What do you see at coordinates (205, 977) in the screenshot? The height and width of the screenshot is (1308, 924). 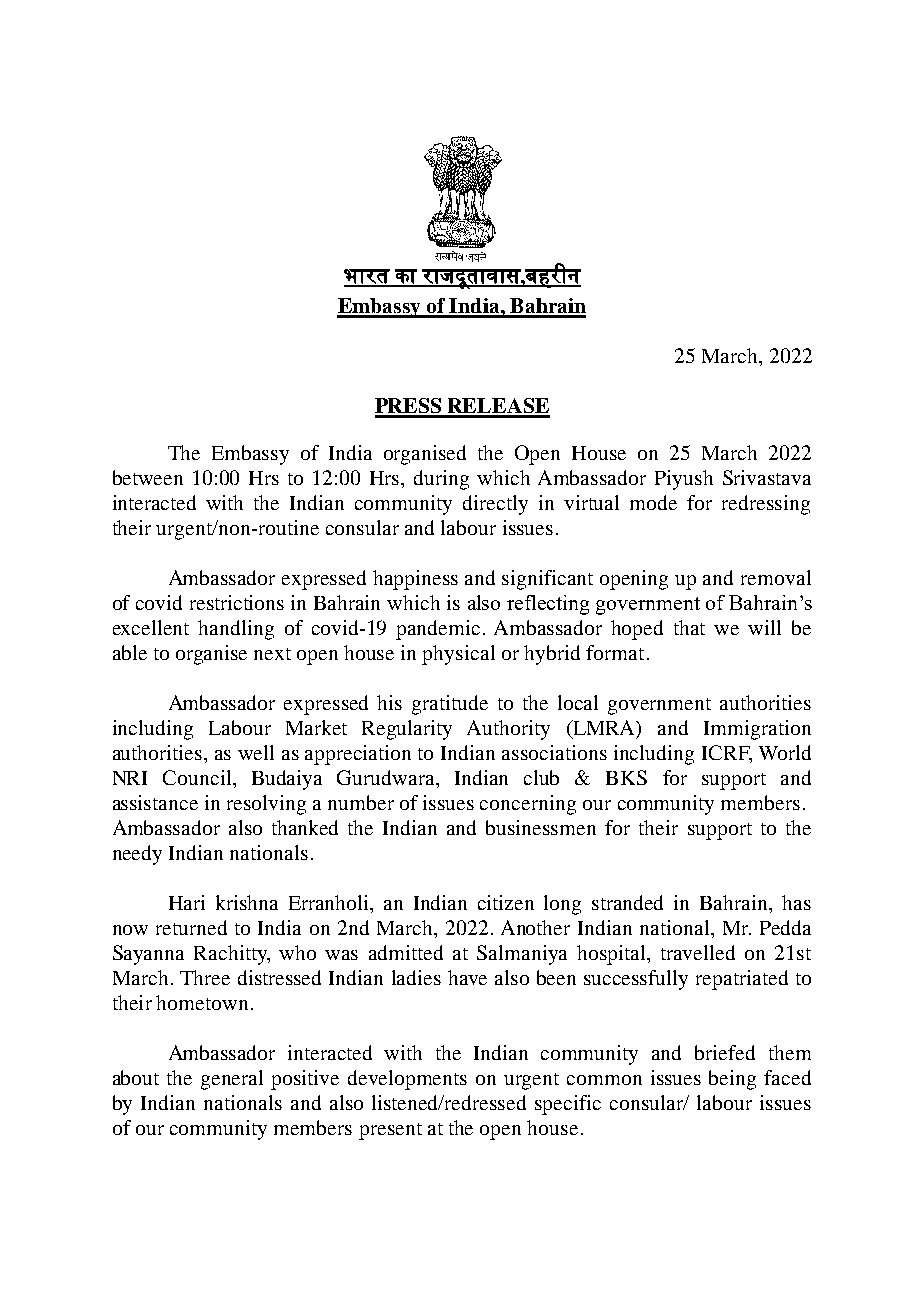 I see `Three` at bounding box center [205, 977].
